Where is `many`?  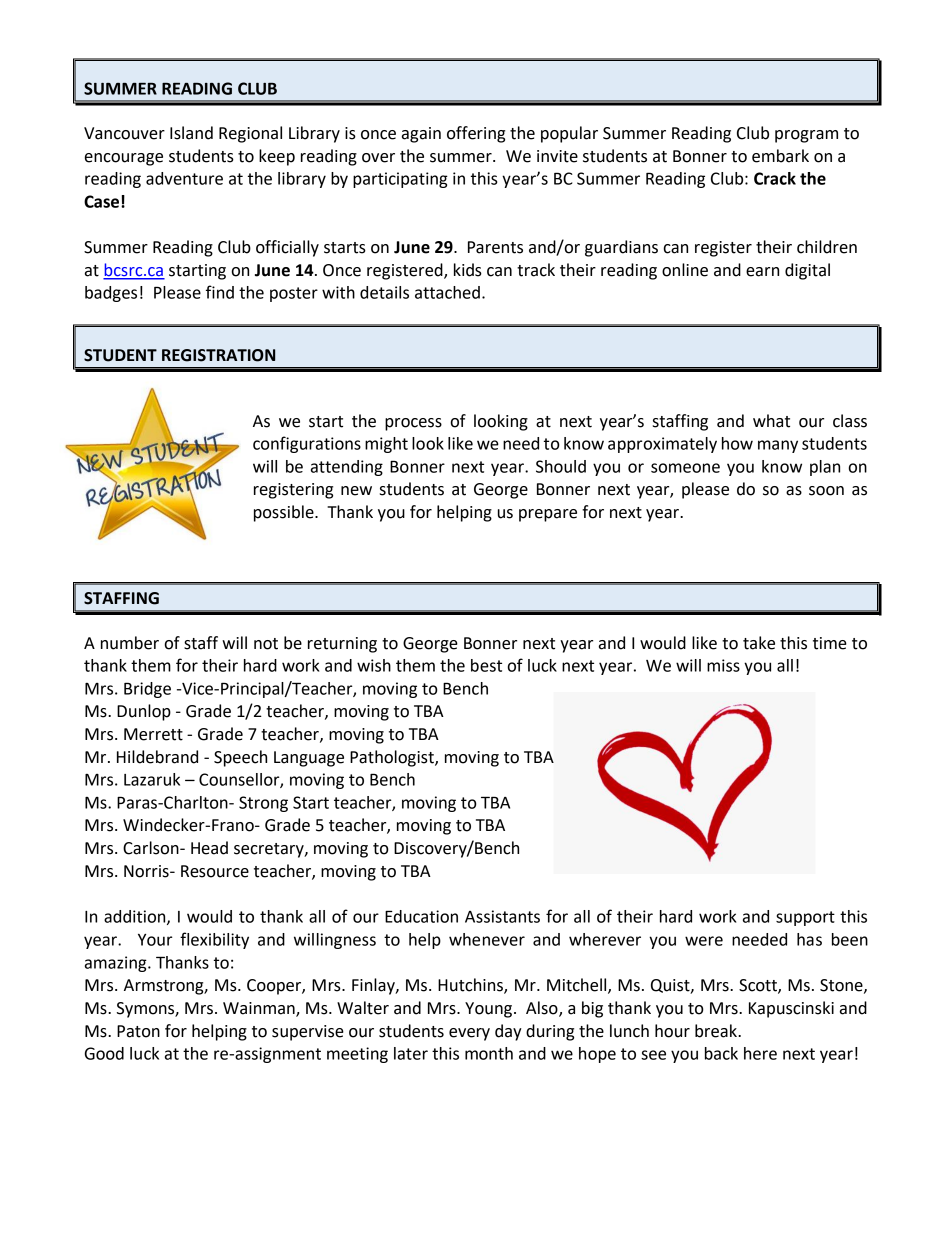
many is located at coordinates (778, 446).
